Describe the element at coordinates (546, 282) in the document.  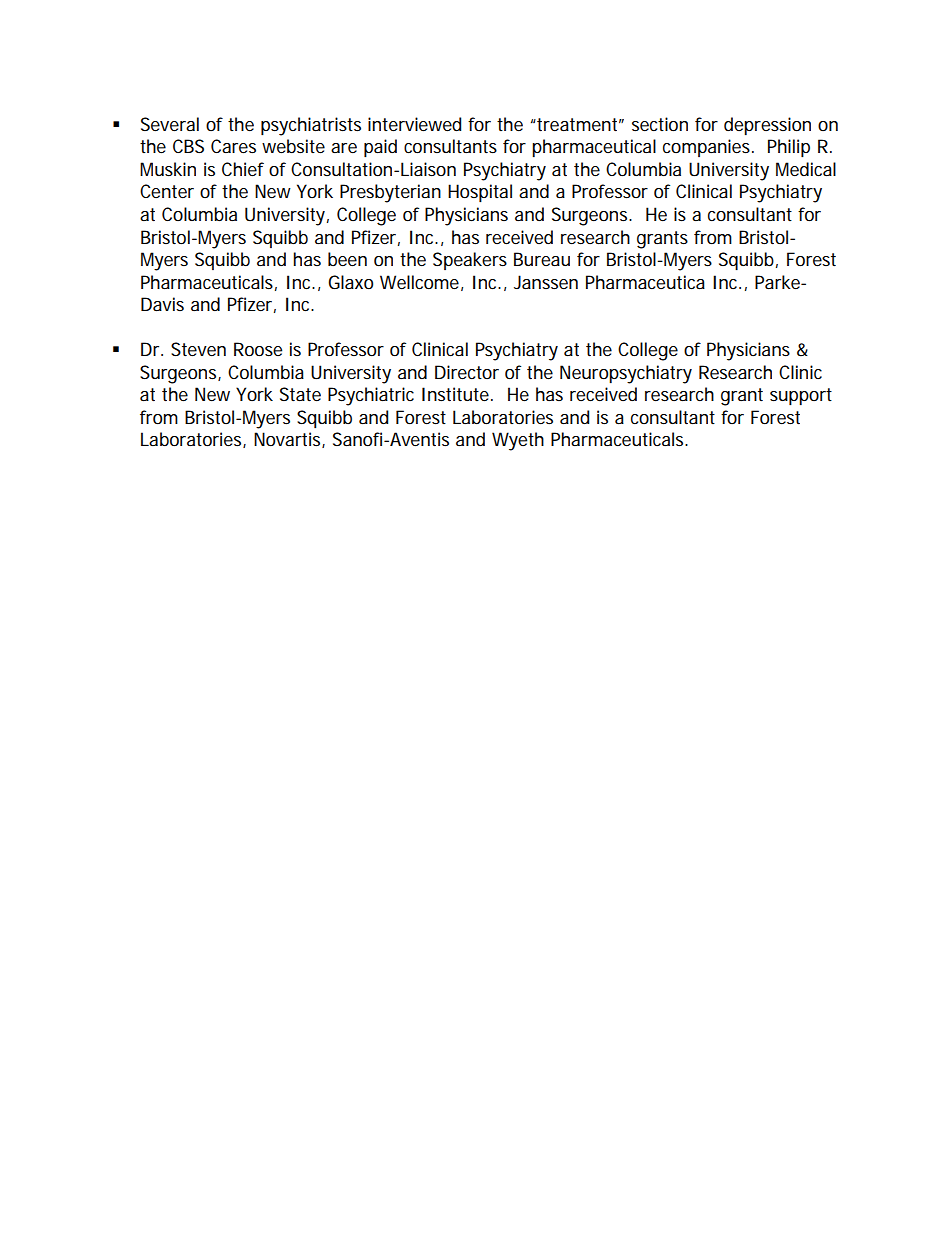
I see `Janssen` at that location.
